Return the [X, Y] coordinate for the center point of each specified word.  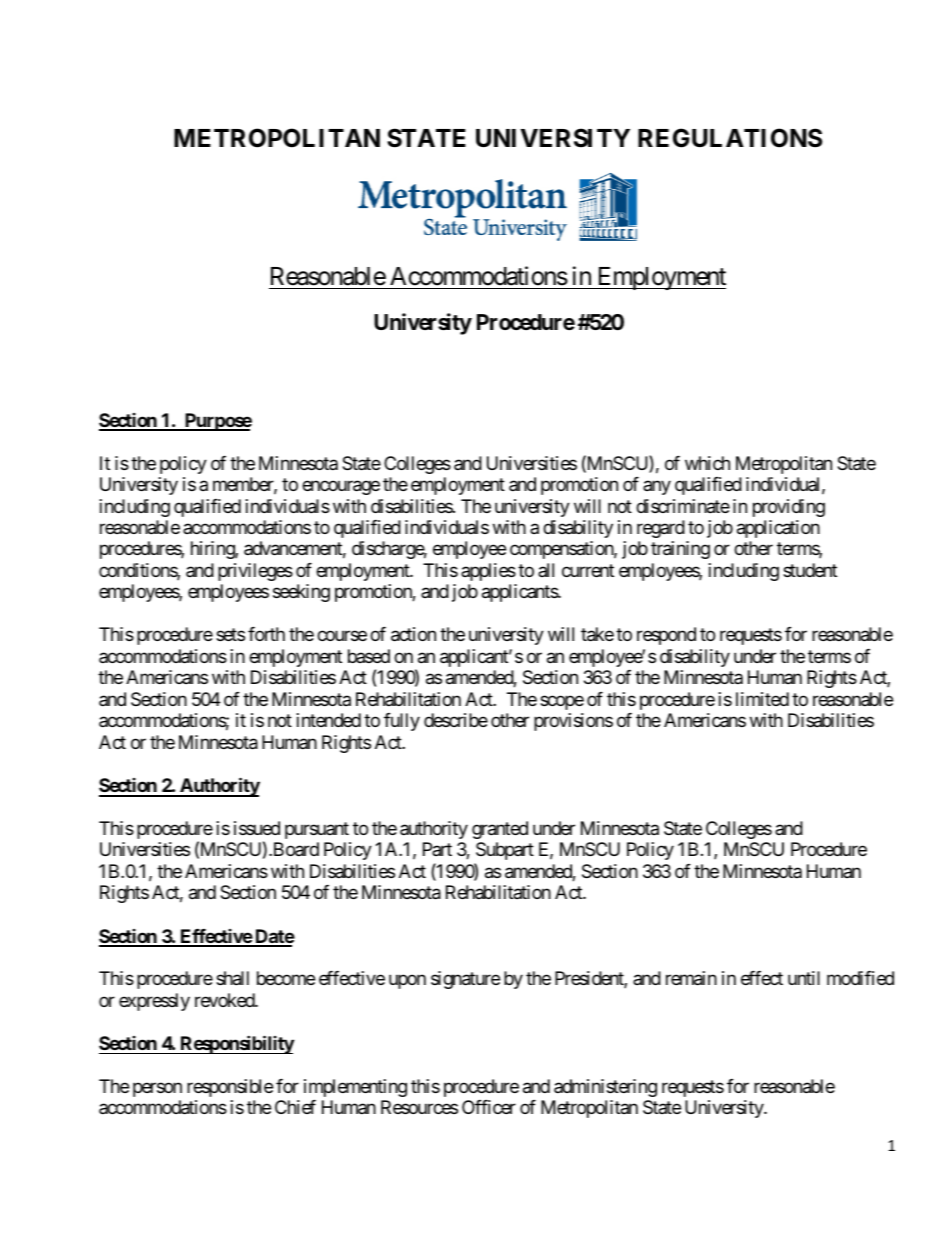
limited [762, 699]
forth [266, 634]
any [657, 487]
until [804, 978]
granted [500, 830]
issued [257, 828]
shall [232, 978]
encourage [341, 487]
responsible [230, 1088]
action [413, 634]
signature [465, 980]
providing [789, 508]
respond [666, 636]
